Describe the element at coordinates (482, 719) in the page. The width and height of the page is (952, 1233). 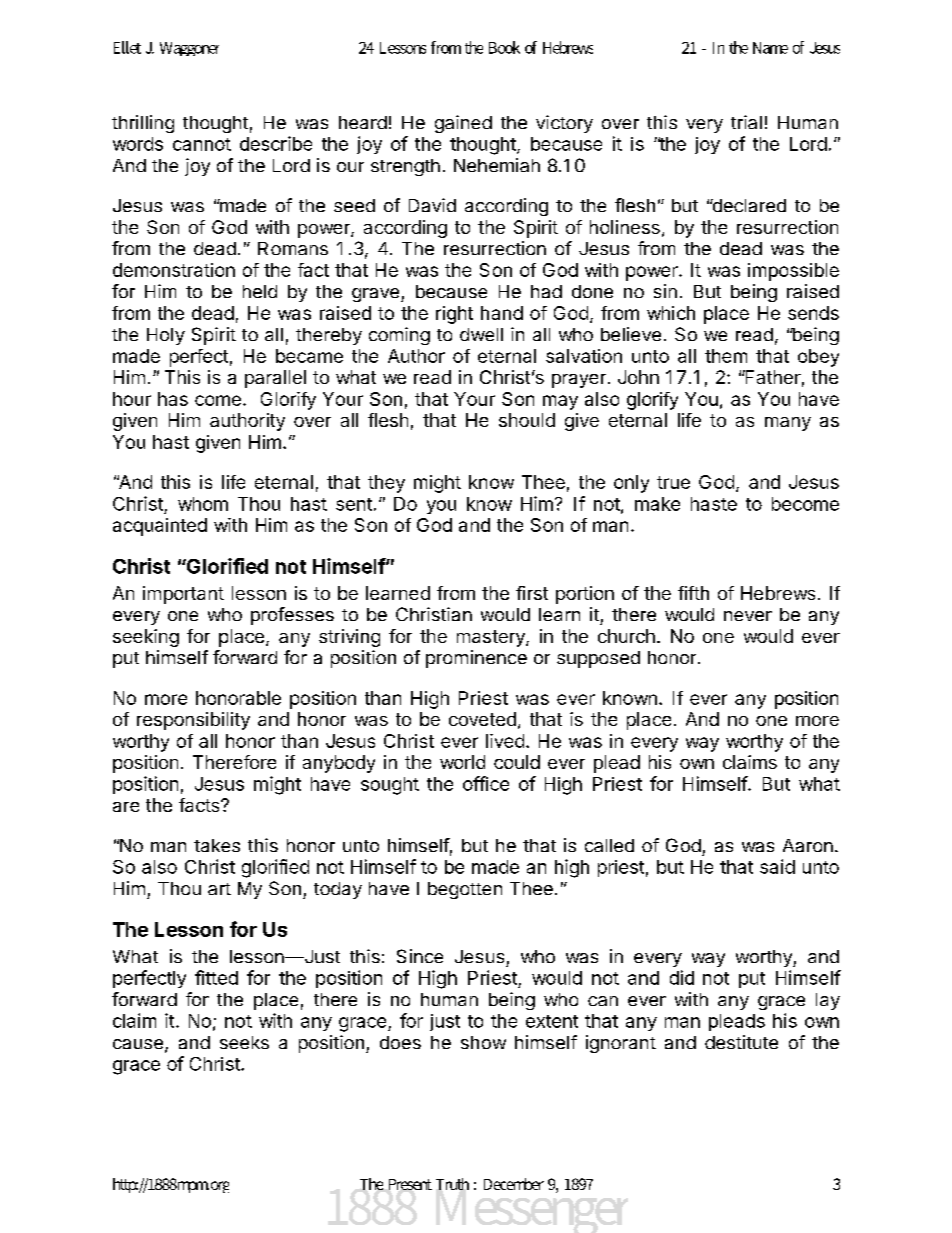
I see `coveted` at that location.
